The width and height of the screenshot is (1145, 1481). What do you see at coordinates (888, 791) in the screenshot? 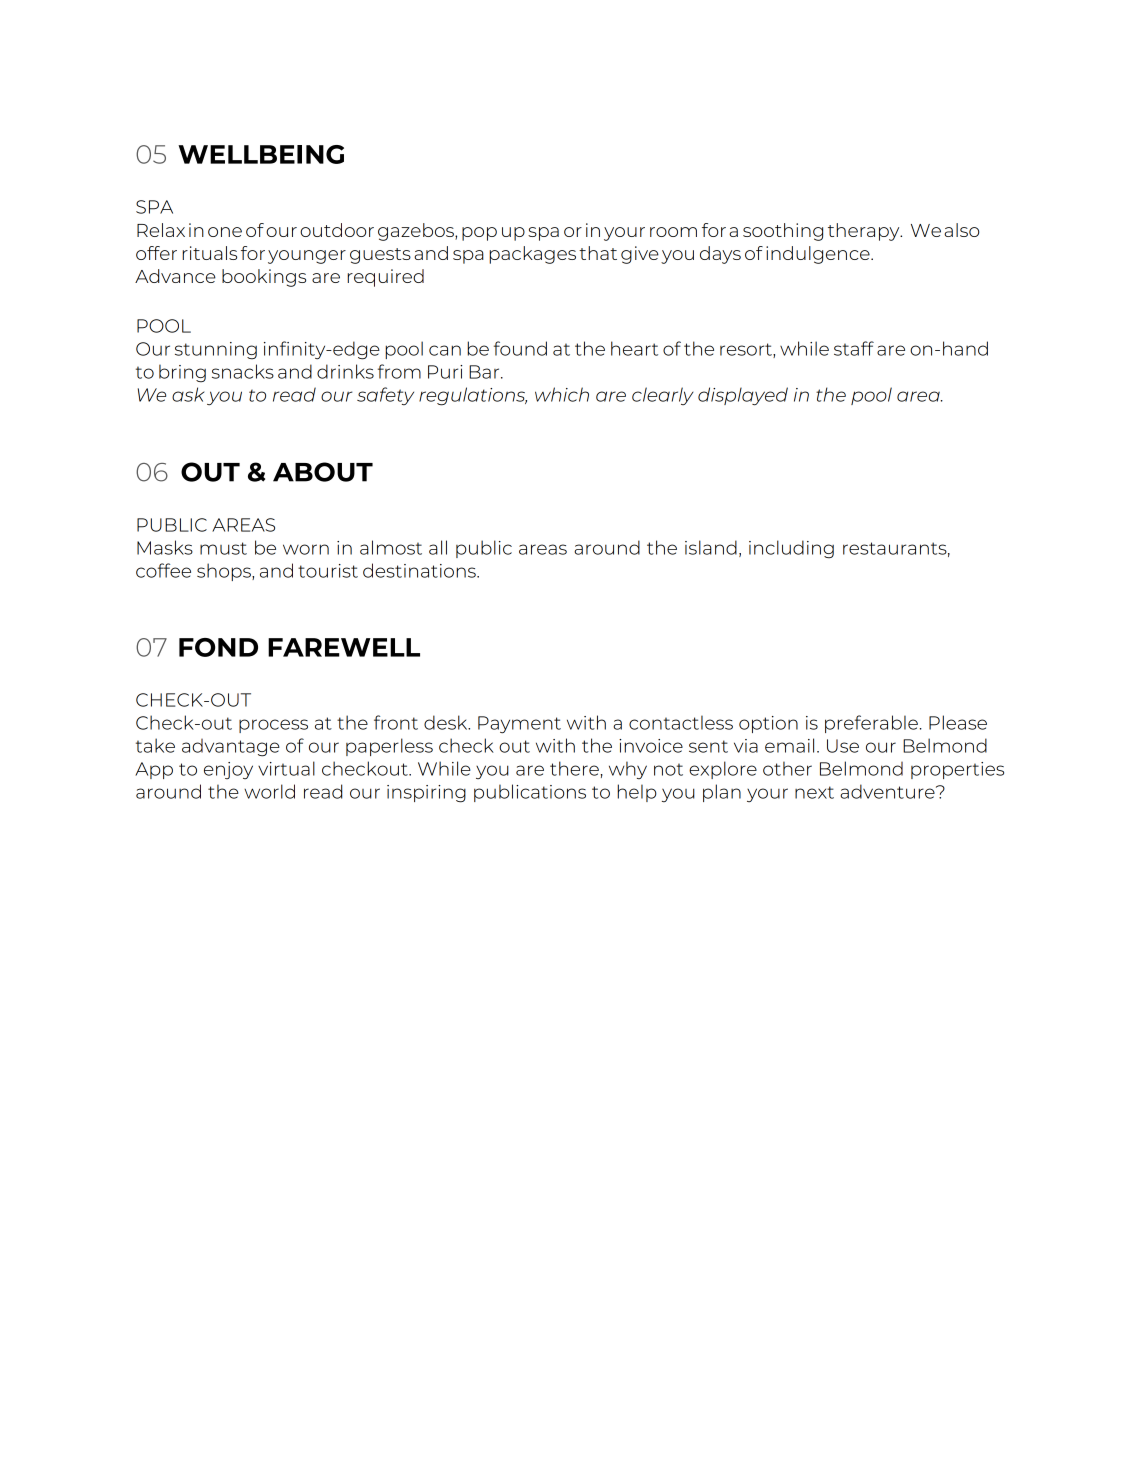
I see `adventure` at bounding box center [888, 791].
